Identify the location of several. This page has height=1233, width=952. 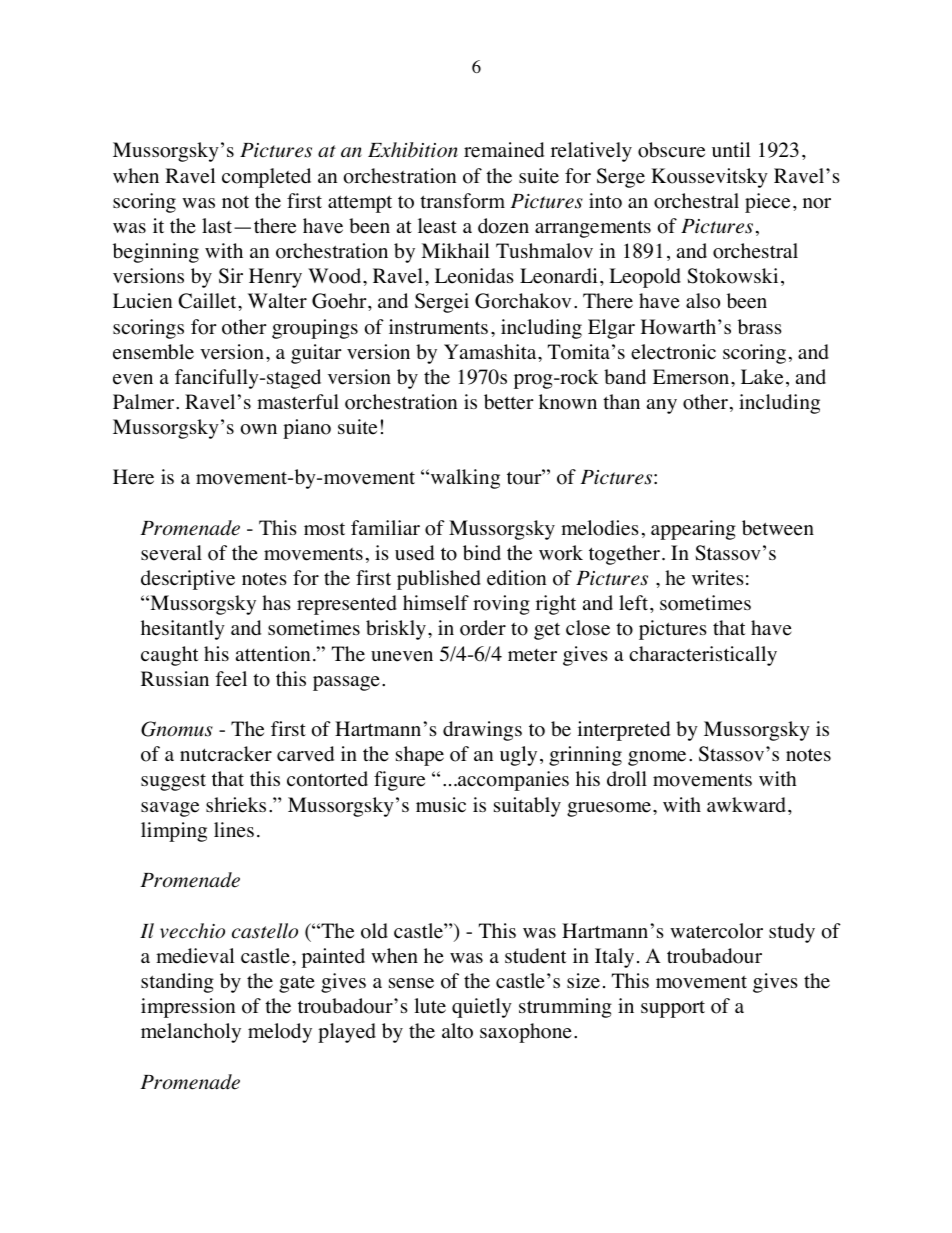
(171, 553).
